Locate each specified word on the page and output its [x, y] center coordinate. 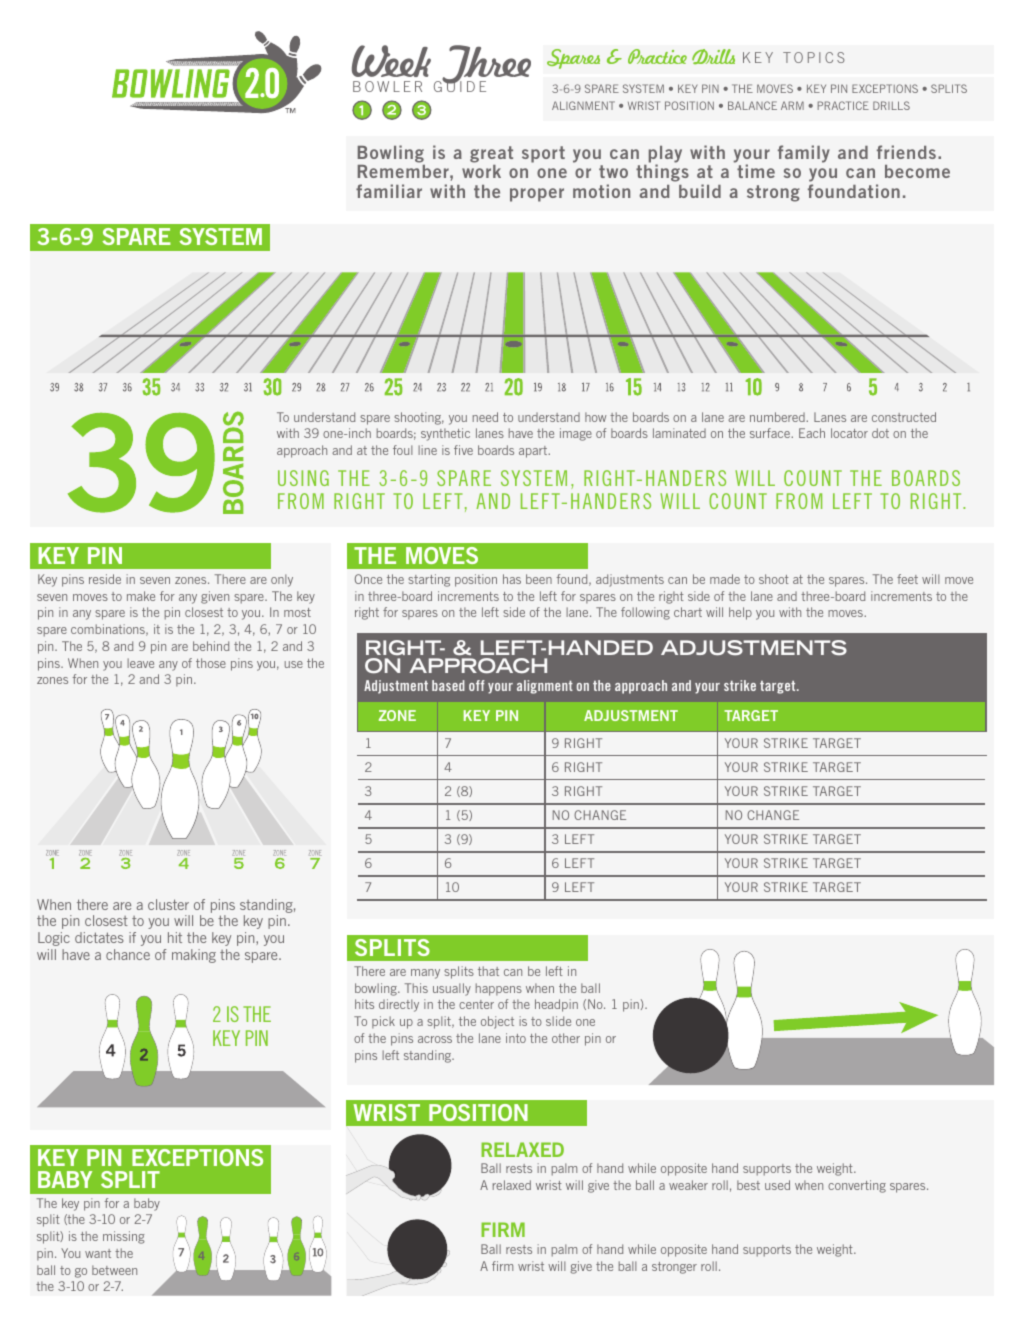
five [463, 450]
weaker [688, 1185]
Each [812, 433]
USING [303, 478]
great [491, 156]
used [777, 1185]
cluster [168, 904]
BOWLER [387, 86]
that [488, 971]
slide [558, 1021]
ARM [792, 105]
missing [124, 1237]
